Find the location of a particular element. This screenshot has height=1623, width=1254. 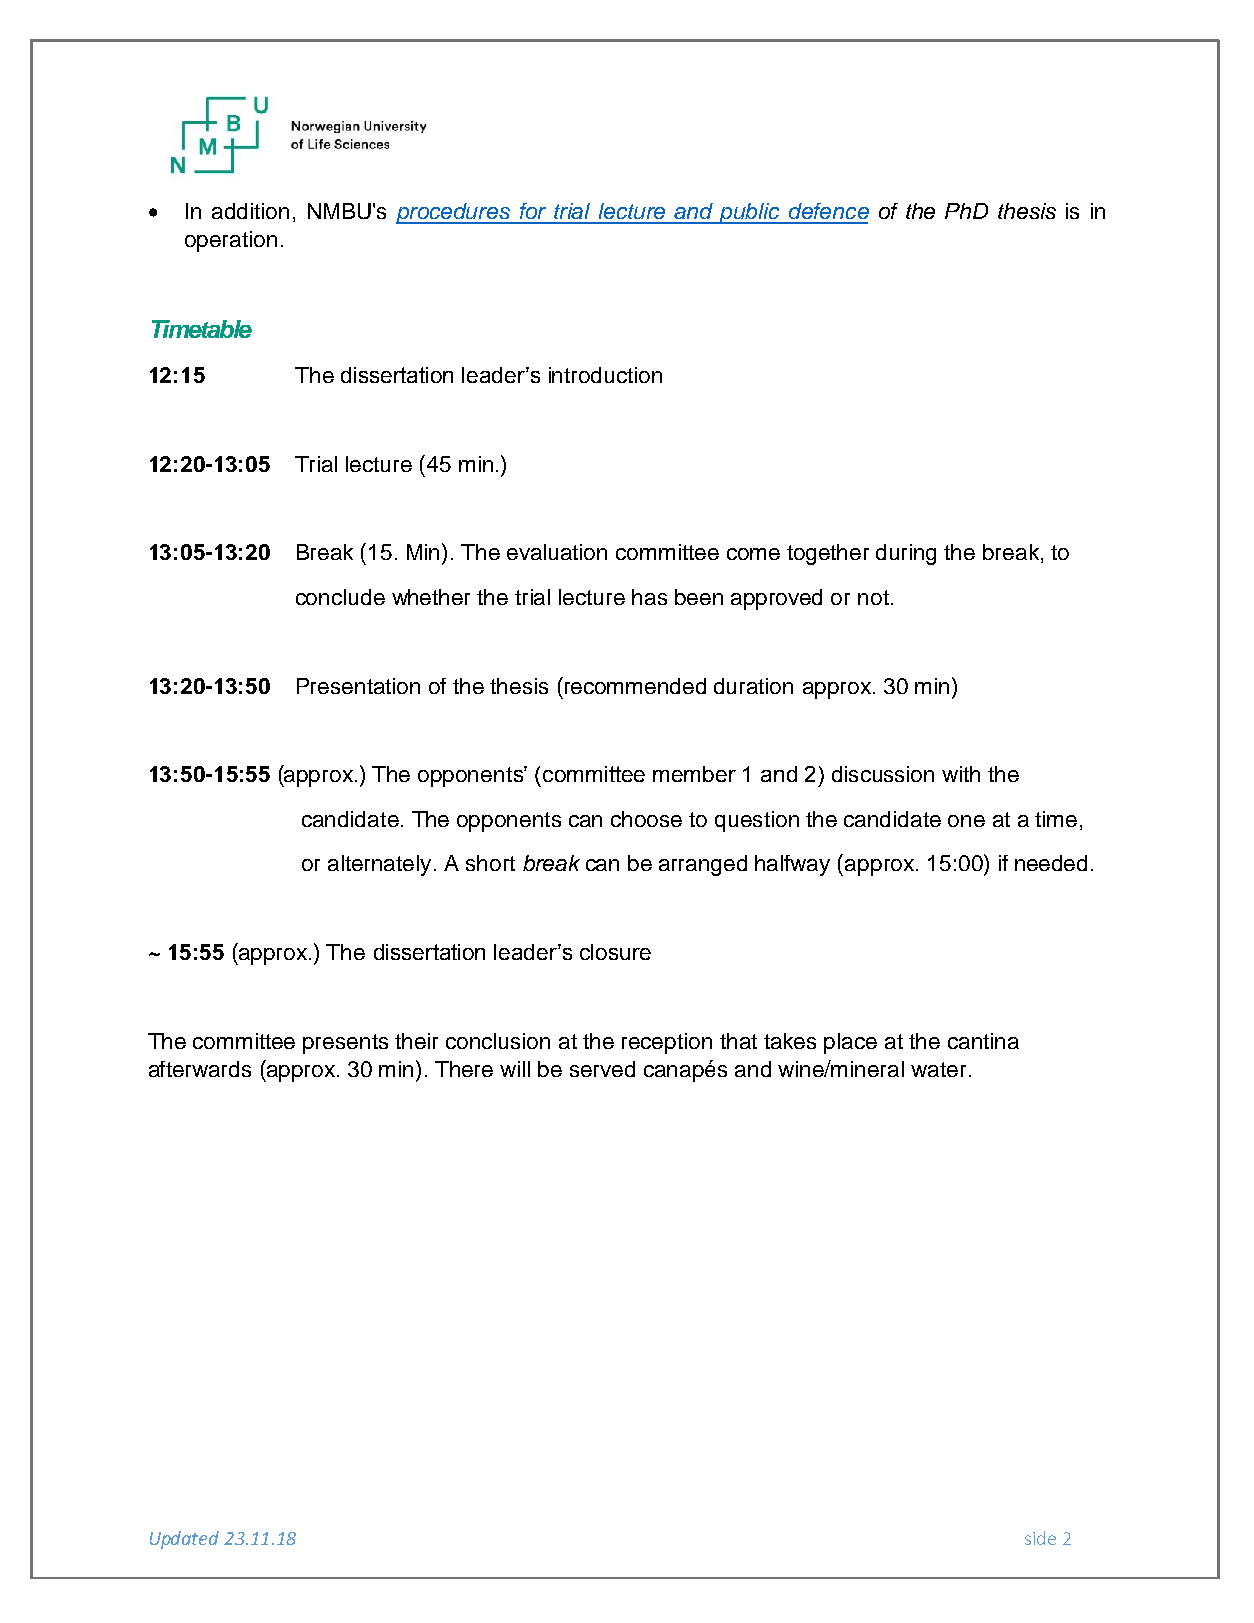

choose is located at coordinates (646, 819).
